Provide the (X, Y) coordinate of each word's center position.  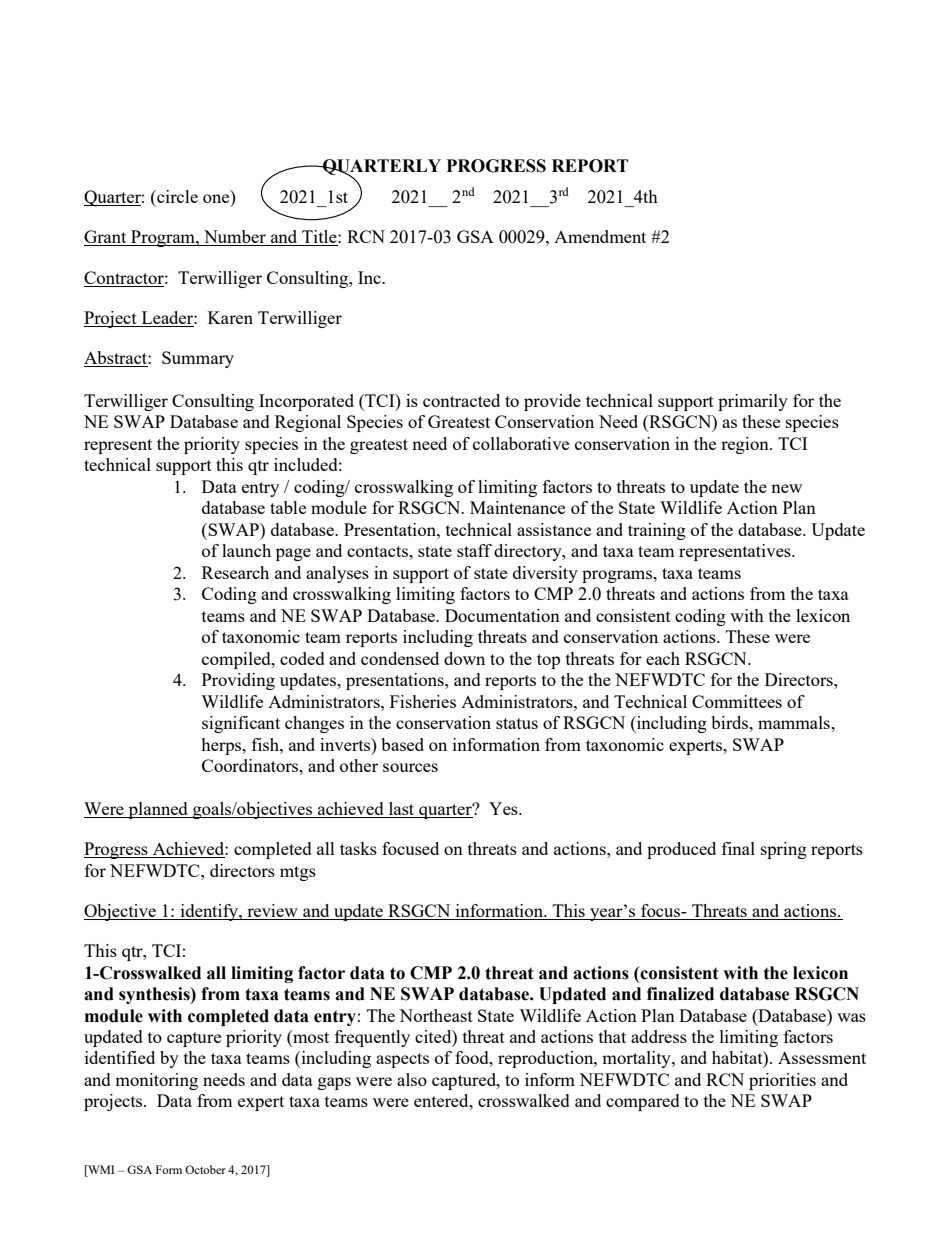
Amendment (600, 236)
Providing (238, 681)
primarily (753, 402)
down (464, 658)
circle (176, 196)
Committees (737, 701)
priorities (782, 1081)
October (205, 1169)
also (412, 1079)
